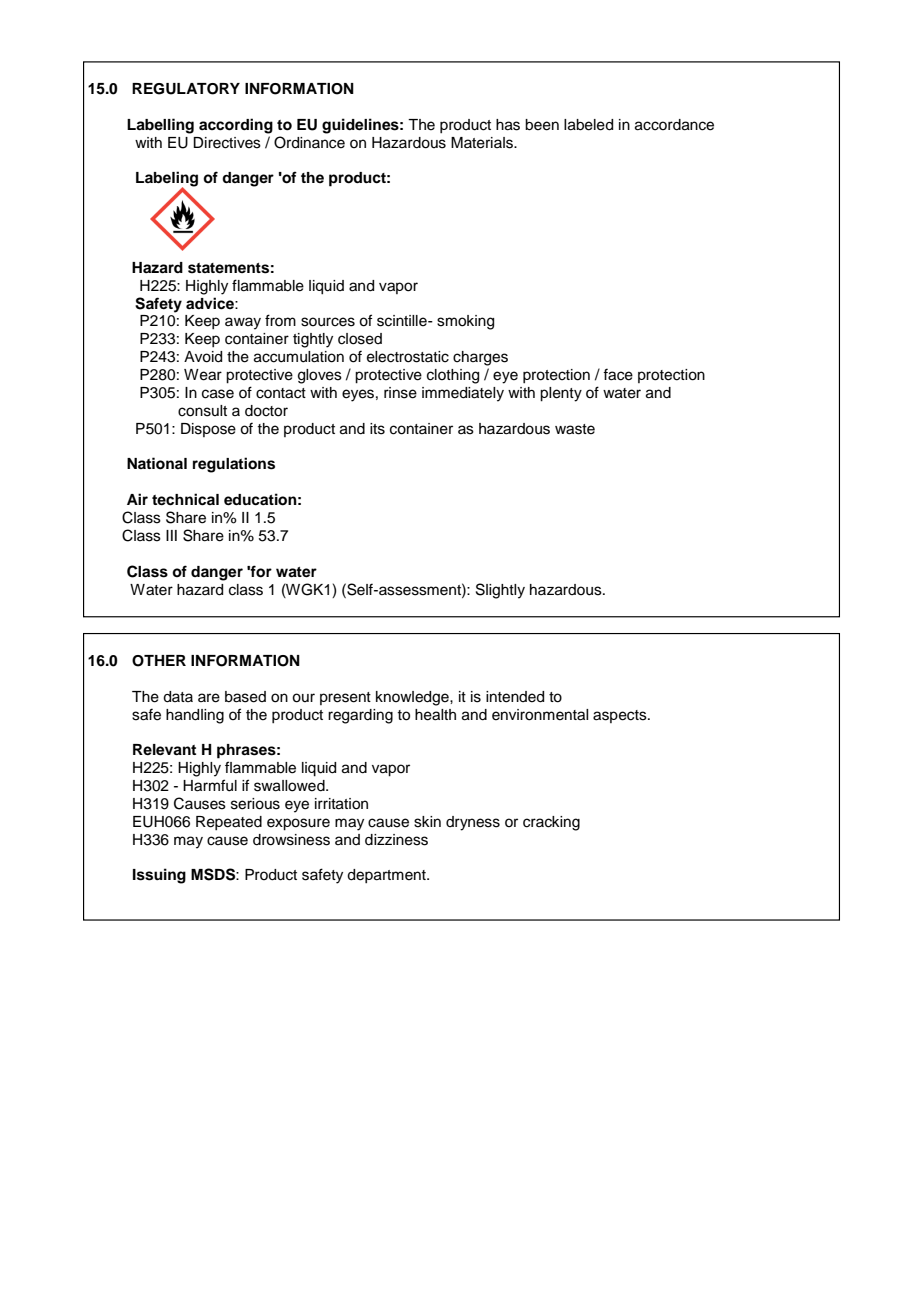 The width and height of the image is (924, 1308). What do you see at coordinates (229, 823) in the image?
I see `Repeated` at bounding box center [229, 823].
